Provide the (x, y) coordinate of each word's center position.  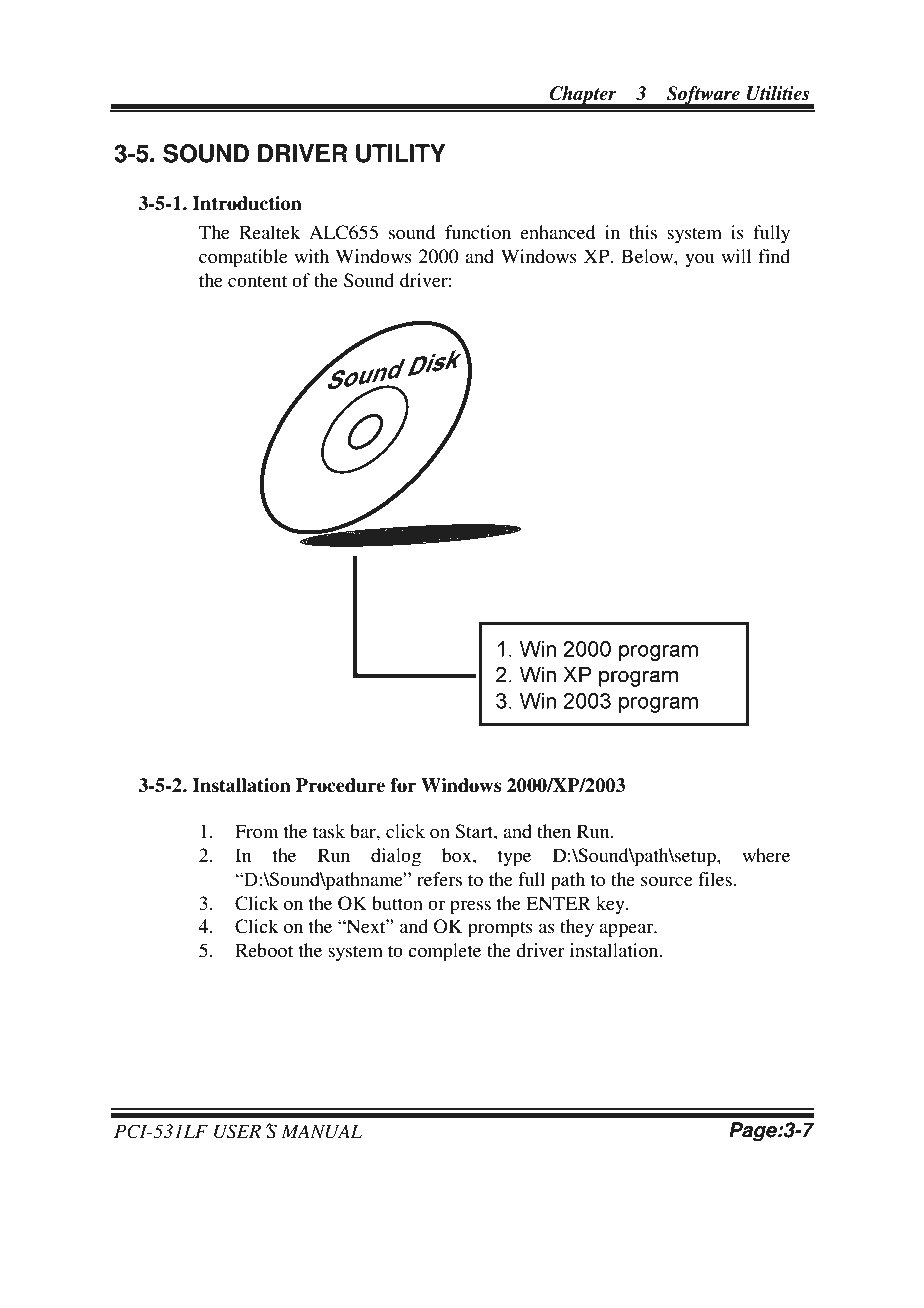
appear (627, 930)
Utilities (778, 93)
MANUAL (321, 1131)
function (478, 232)
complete (444, 952)
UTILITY (400, 153)
